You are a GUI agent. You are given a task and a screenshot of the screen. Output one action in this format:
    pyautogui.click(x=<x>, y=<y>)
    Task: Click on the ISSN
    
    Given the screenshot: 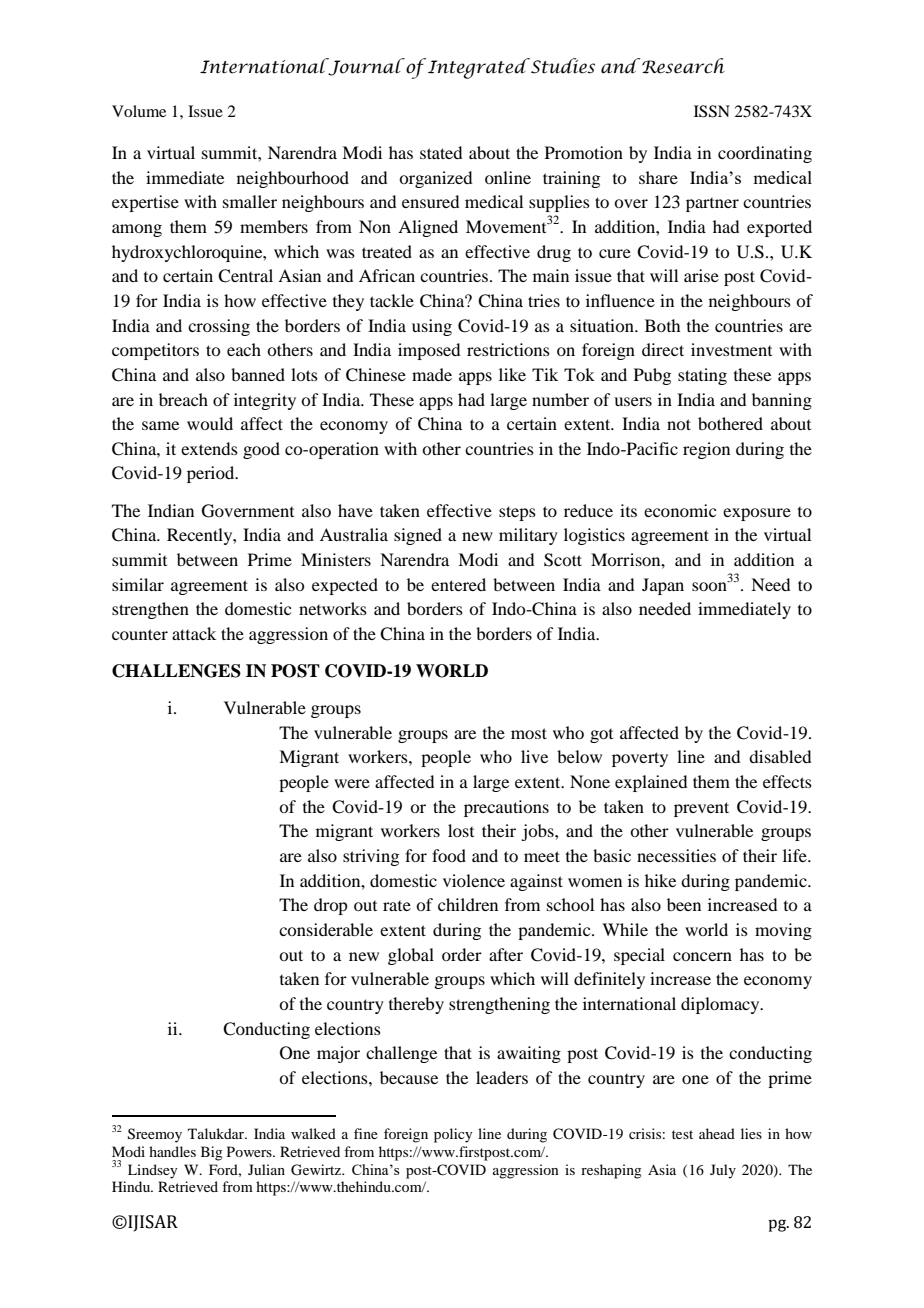 What is the action you would take?
    pyautogui.click(x=712, y=111)
